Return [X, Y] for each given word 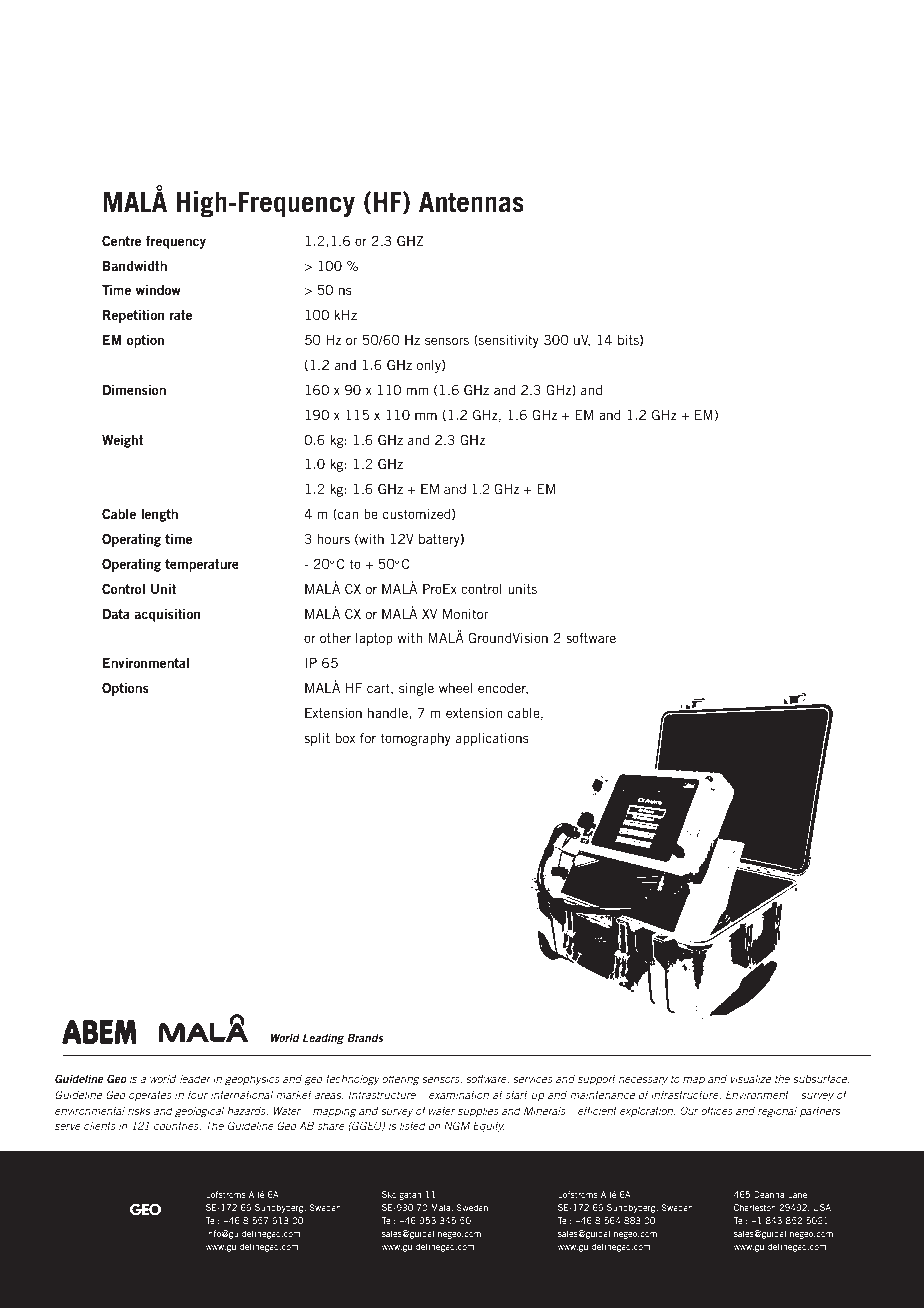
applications [492, 739]
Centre [121, 240]
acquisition [167, 615]
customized [418, 514]
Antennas [471, 202]
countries [177, 1125]
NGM [457, 1125]
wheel [456, 688]
